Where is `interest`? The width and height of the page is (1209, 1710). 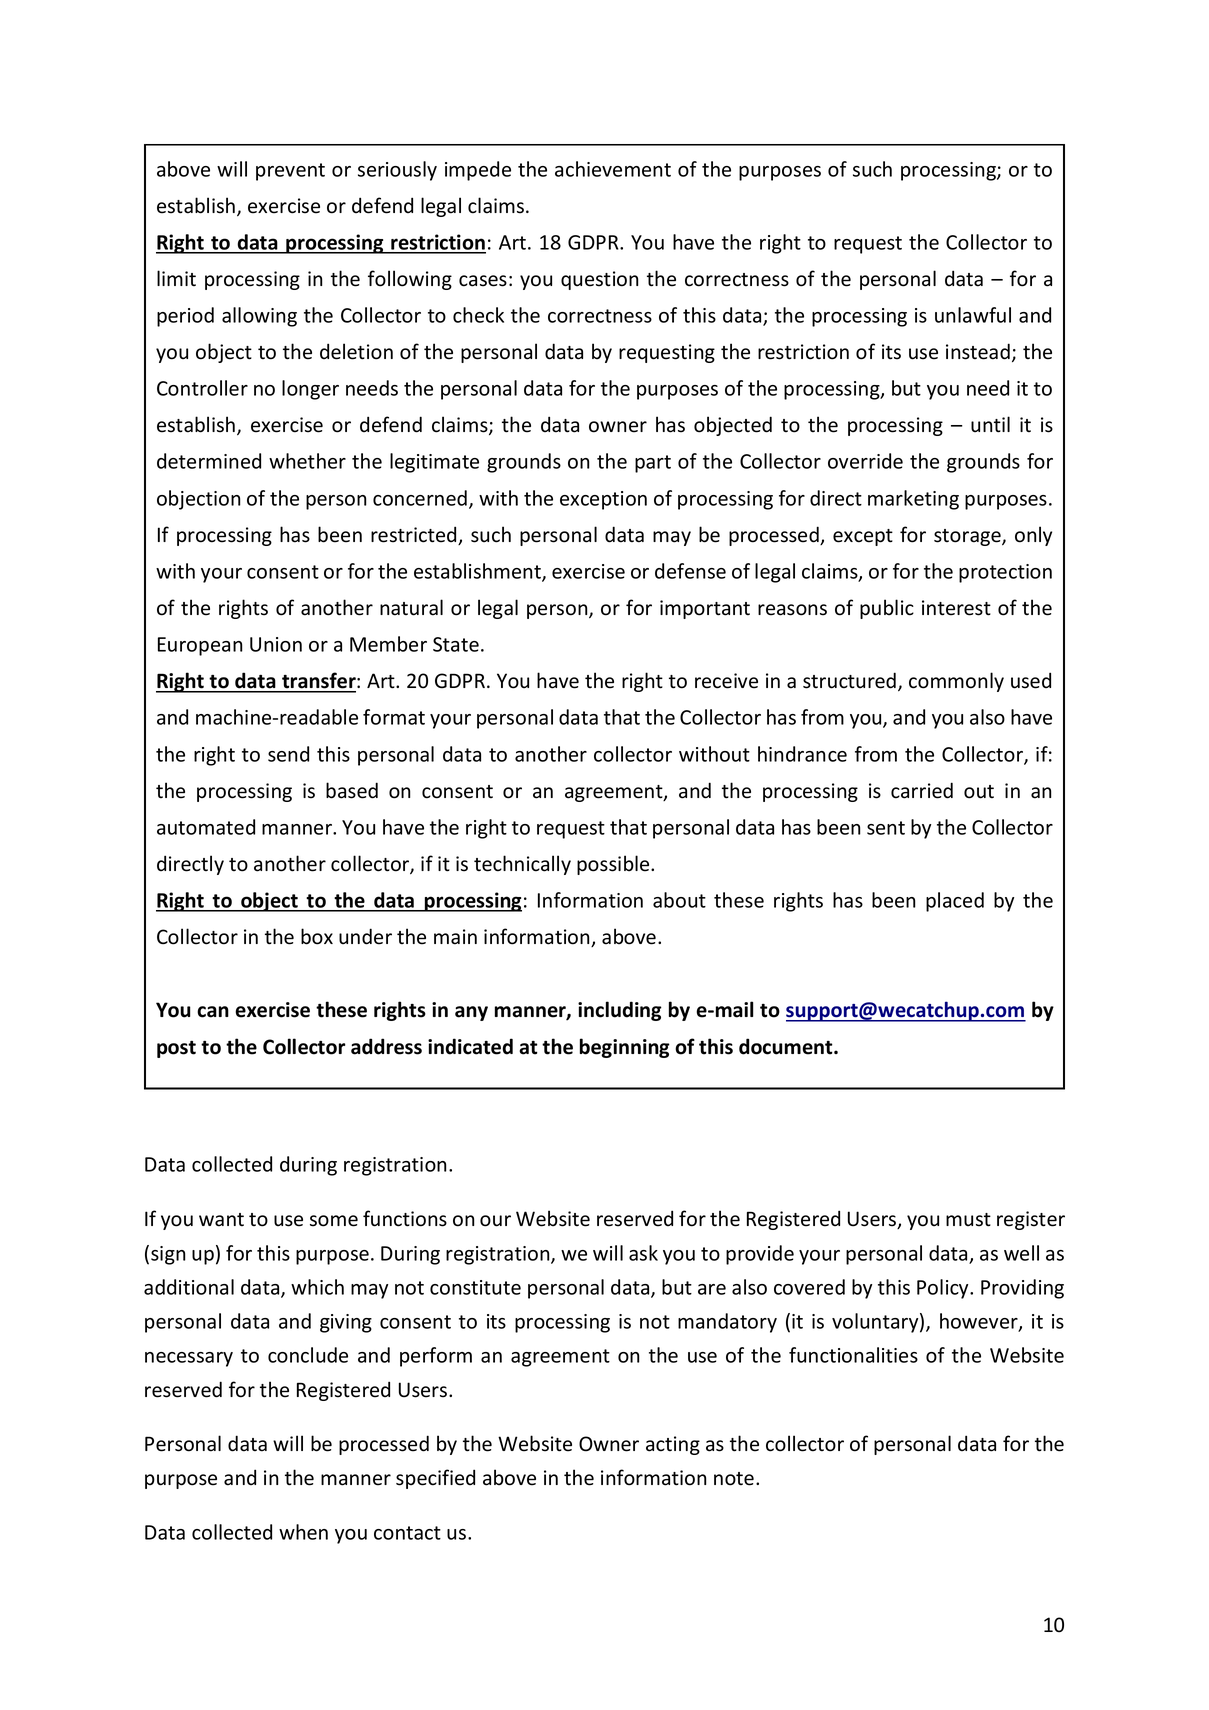 interest is located at coordinates (956, 608).
